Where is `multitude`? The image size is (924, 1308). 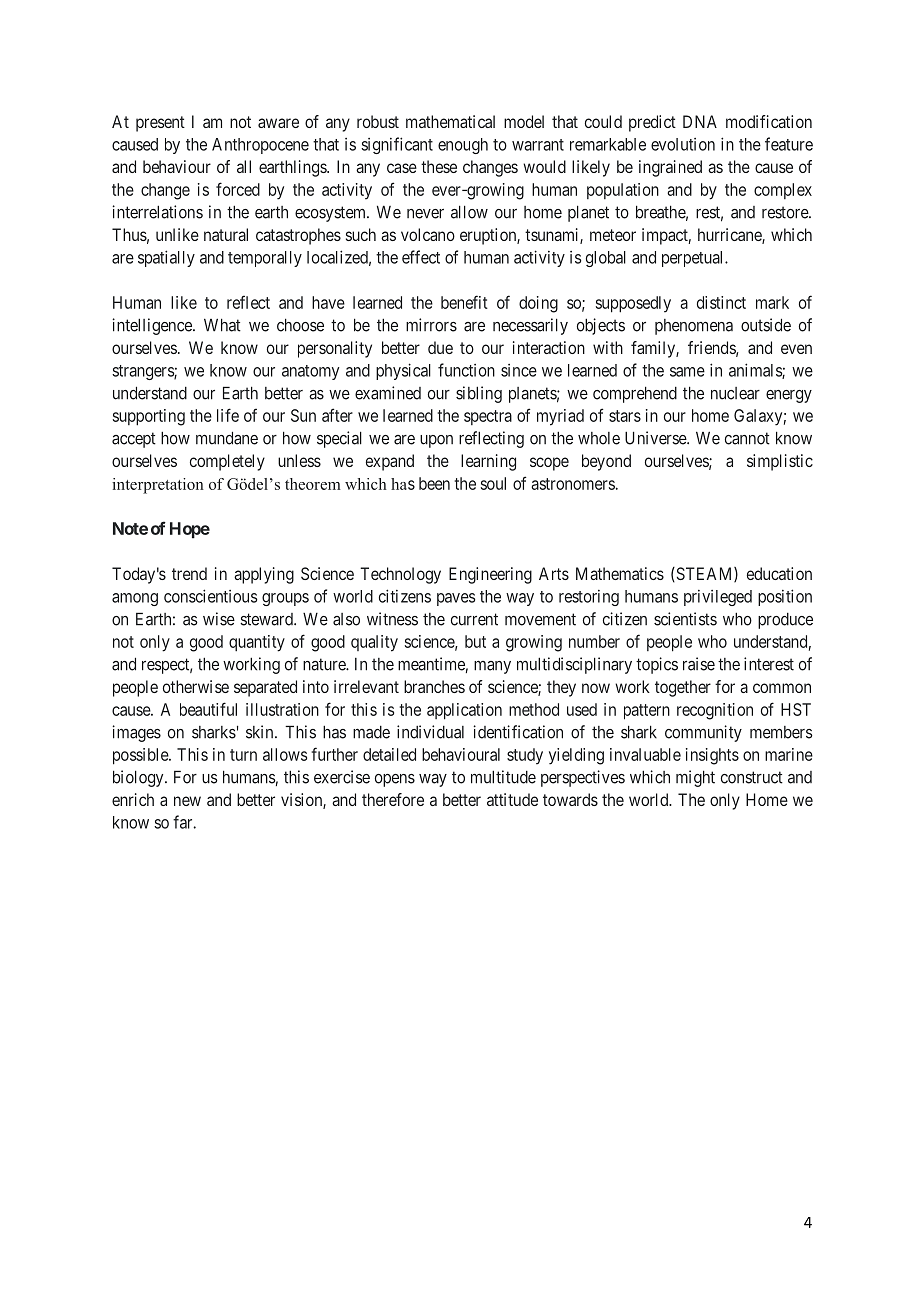 multitude is located at coordinates (503, 777).
